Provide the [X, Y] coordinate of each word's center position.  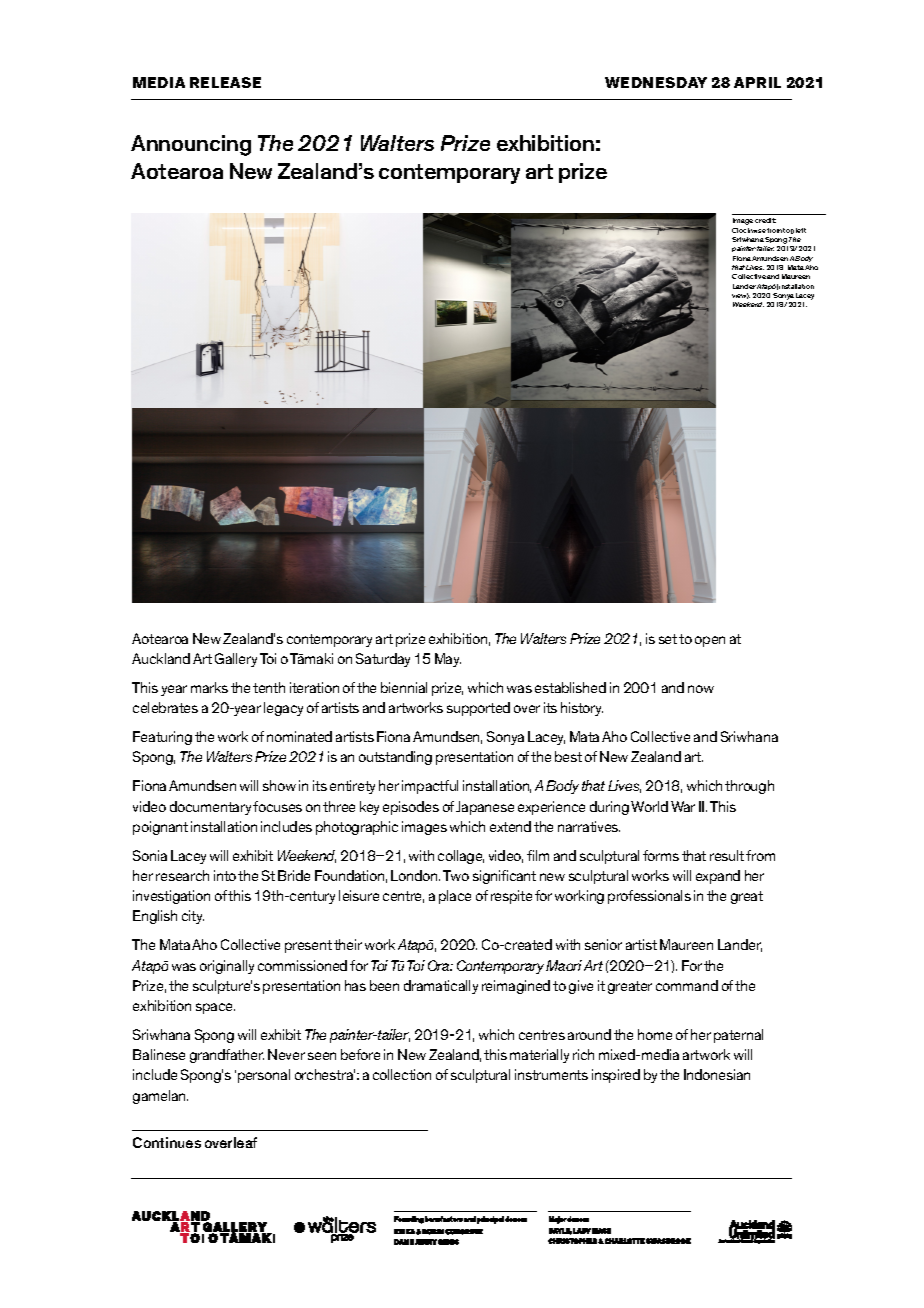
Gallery [236, 660]
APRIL [757, 82]
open [710, 641]
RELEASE [225, 82]
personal [264, 1076]
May [448, 660]
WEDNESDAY [656, 82]
